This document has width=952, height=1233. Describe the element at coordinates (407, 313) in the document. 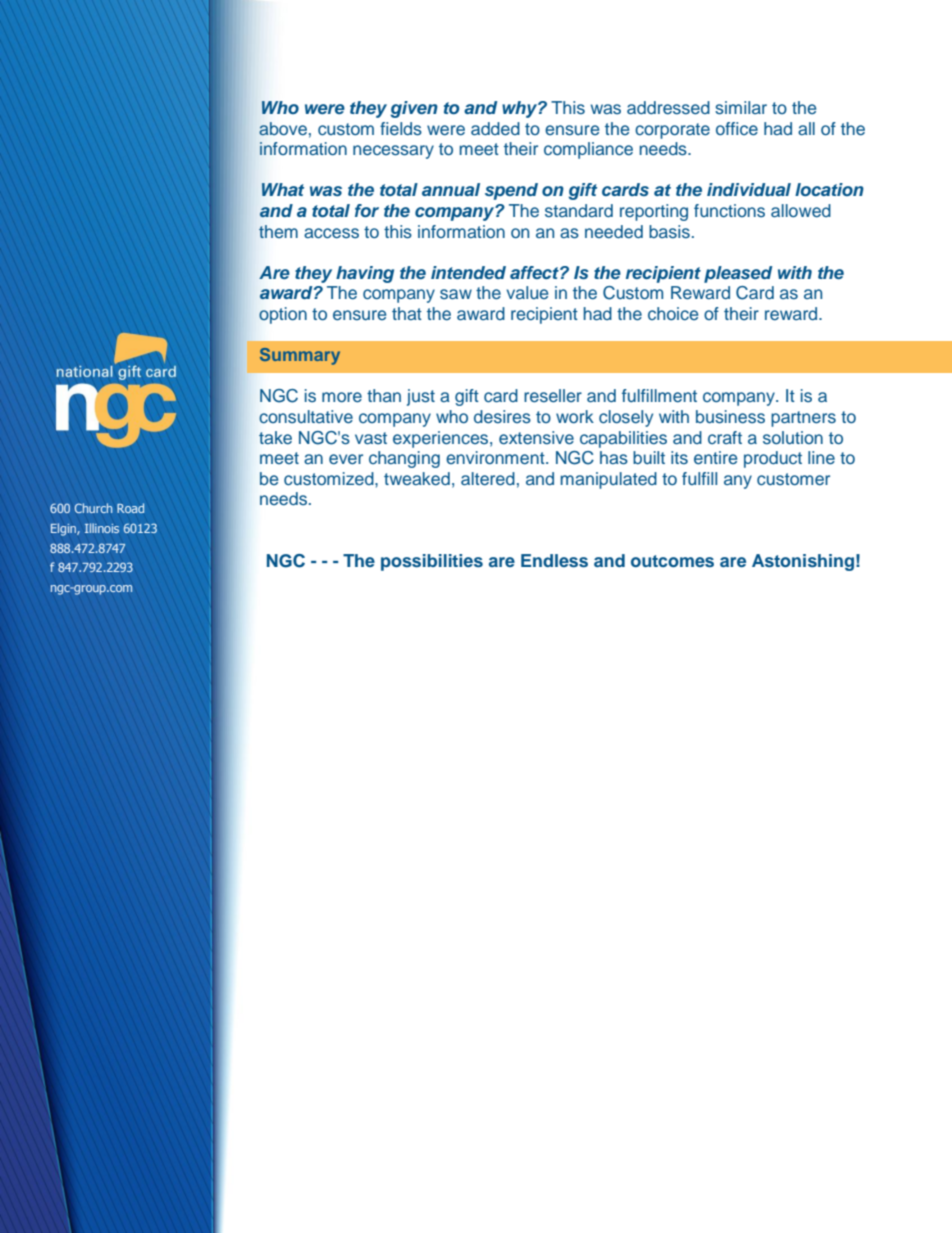

I see `that` at that location.
